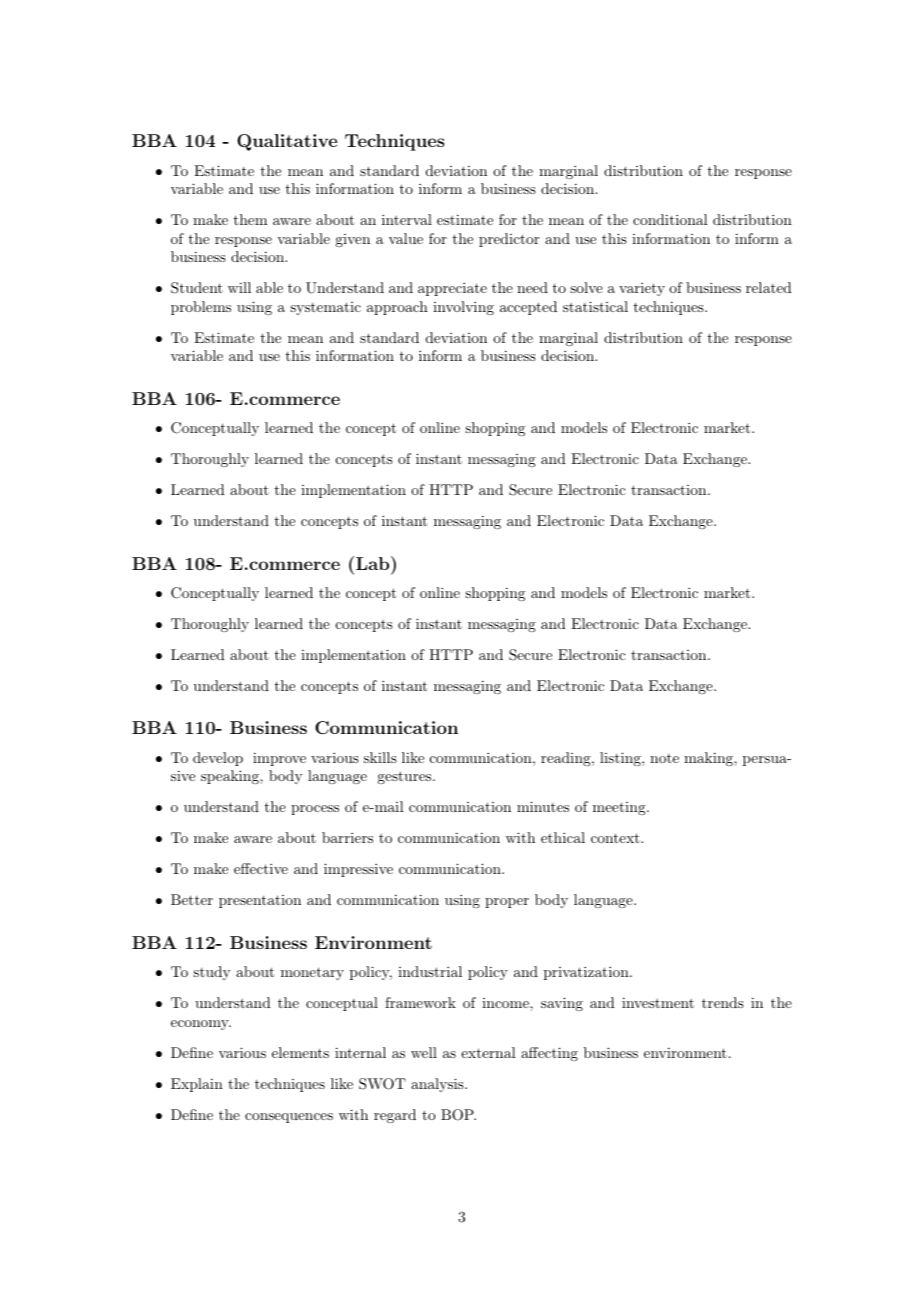  What do you see at coordinates (509, 240) in the screenshot?
I see `predictor` at bounding box center [509, 240].
